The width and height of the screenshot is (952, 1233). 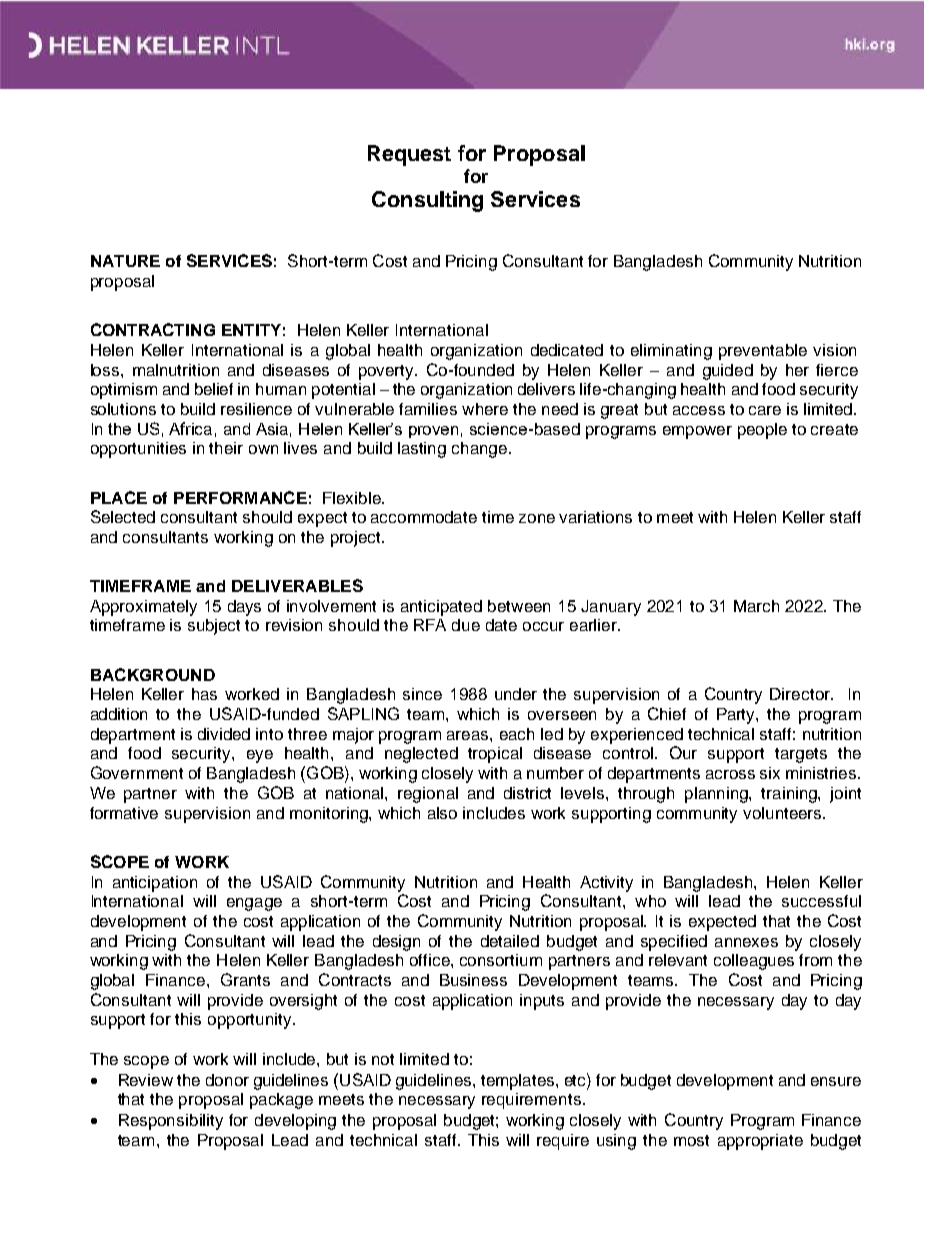 What do you see at coordinates (171, 1122) in the screenshot?
I see `Responsibility` at bounding box center [171, 1122].
